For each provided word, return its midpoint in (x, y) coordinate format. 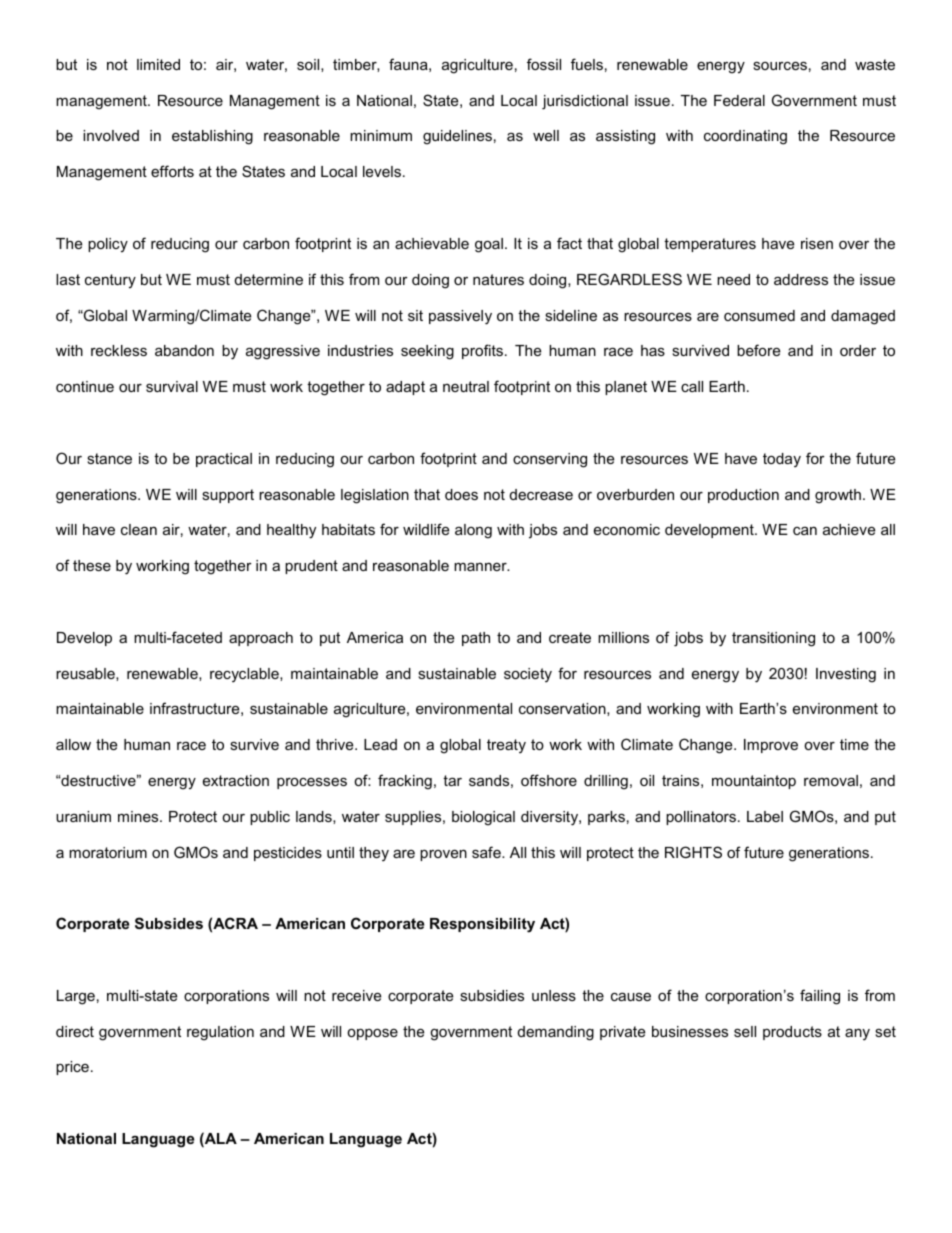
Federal (739, 100)
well (546, 135)
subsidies (492, 995)
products (792, 1033)
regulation (220, 1033)
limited (158, 64)
